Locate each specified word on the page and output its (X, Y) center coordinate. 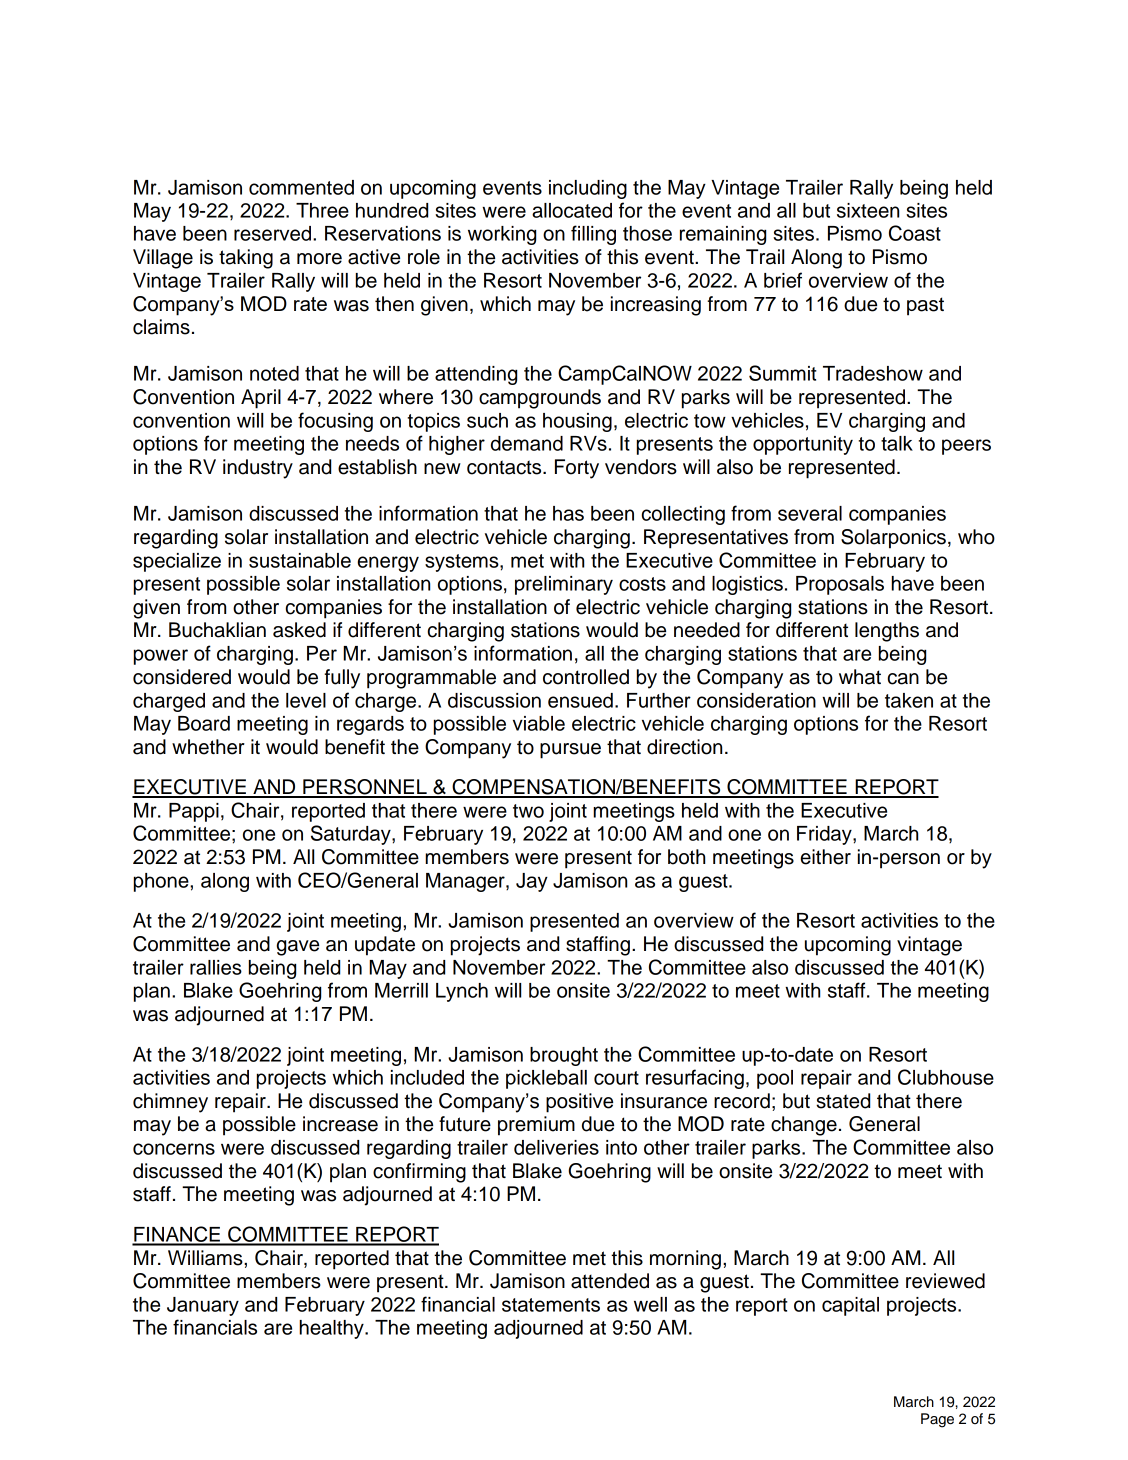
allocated (572, 210)
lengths (887, 632)
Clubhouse (946, 1077)
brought (564, 1056)
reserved (272, 233)
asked (299, 630)
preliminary (564, 585)
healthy (332, 1329)
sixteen (868, 210)
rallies (216, 967)
